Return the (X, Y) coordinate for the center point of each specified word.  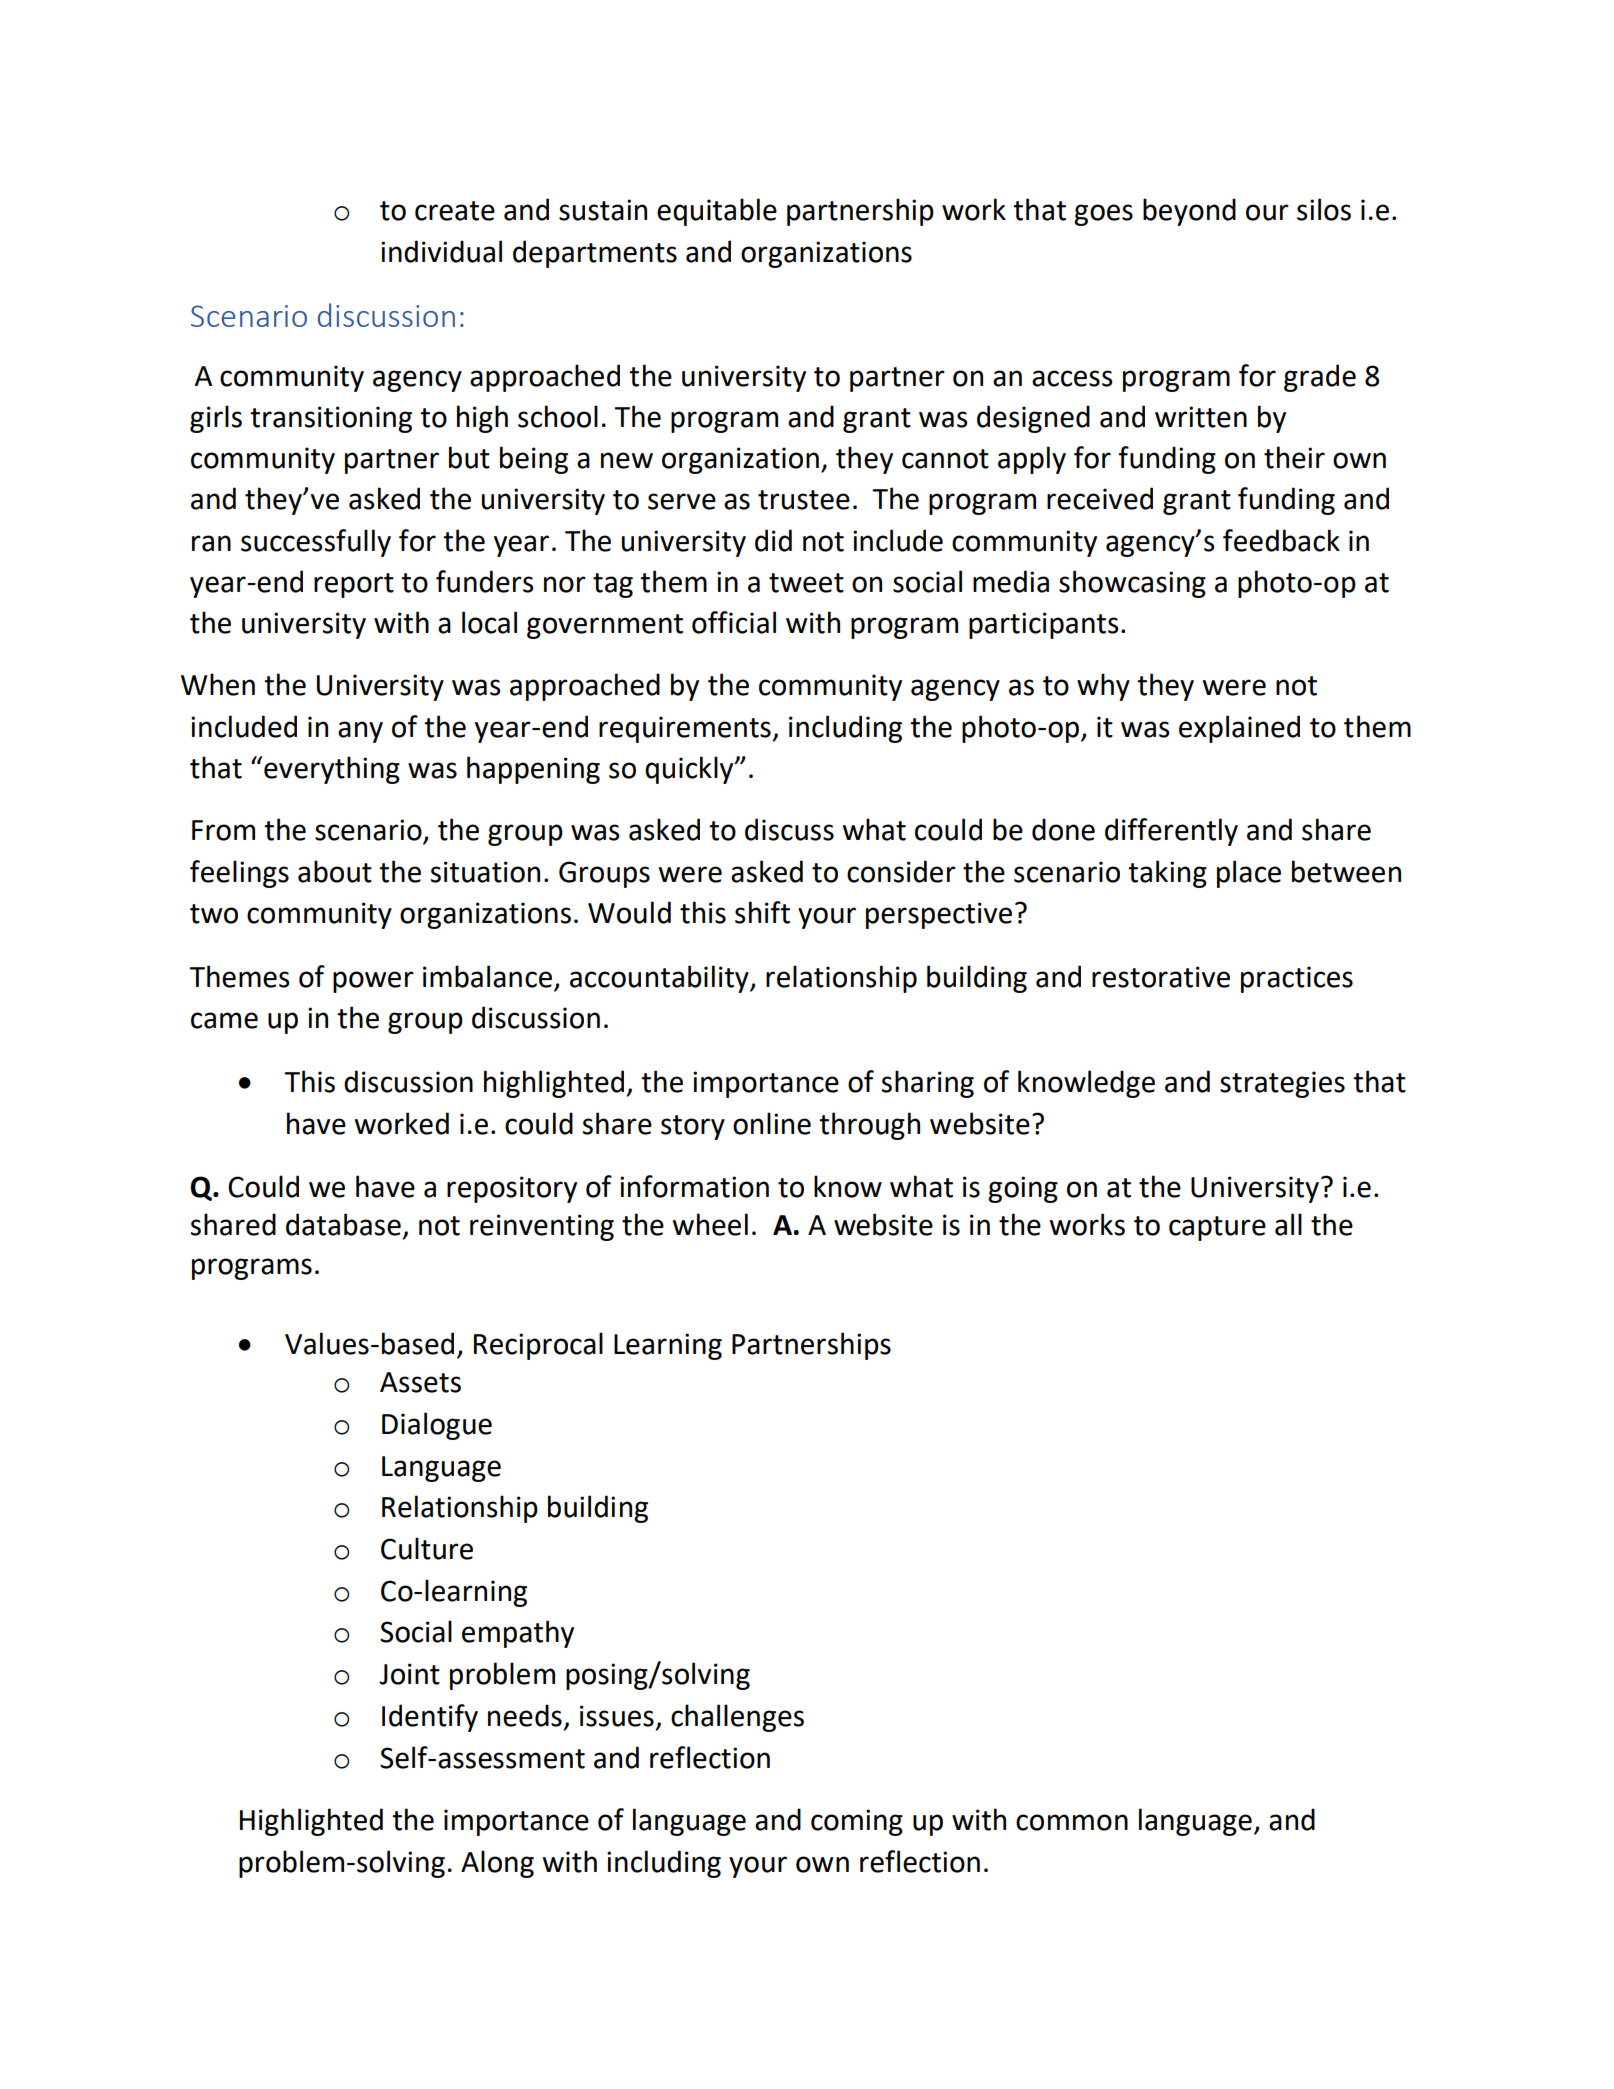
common (1072, 1822)
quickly (690, 770)
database (343, 1224)
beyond (1189, 212)
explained (1239, 729)
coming (857, 1822)
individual (441, 251)
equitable (717, 212)
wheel (710, 1224)
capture (1217, 1228)
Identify (430, 1718)
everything (332, 770)
